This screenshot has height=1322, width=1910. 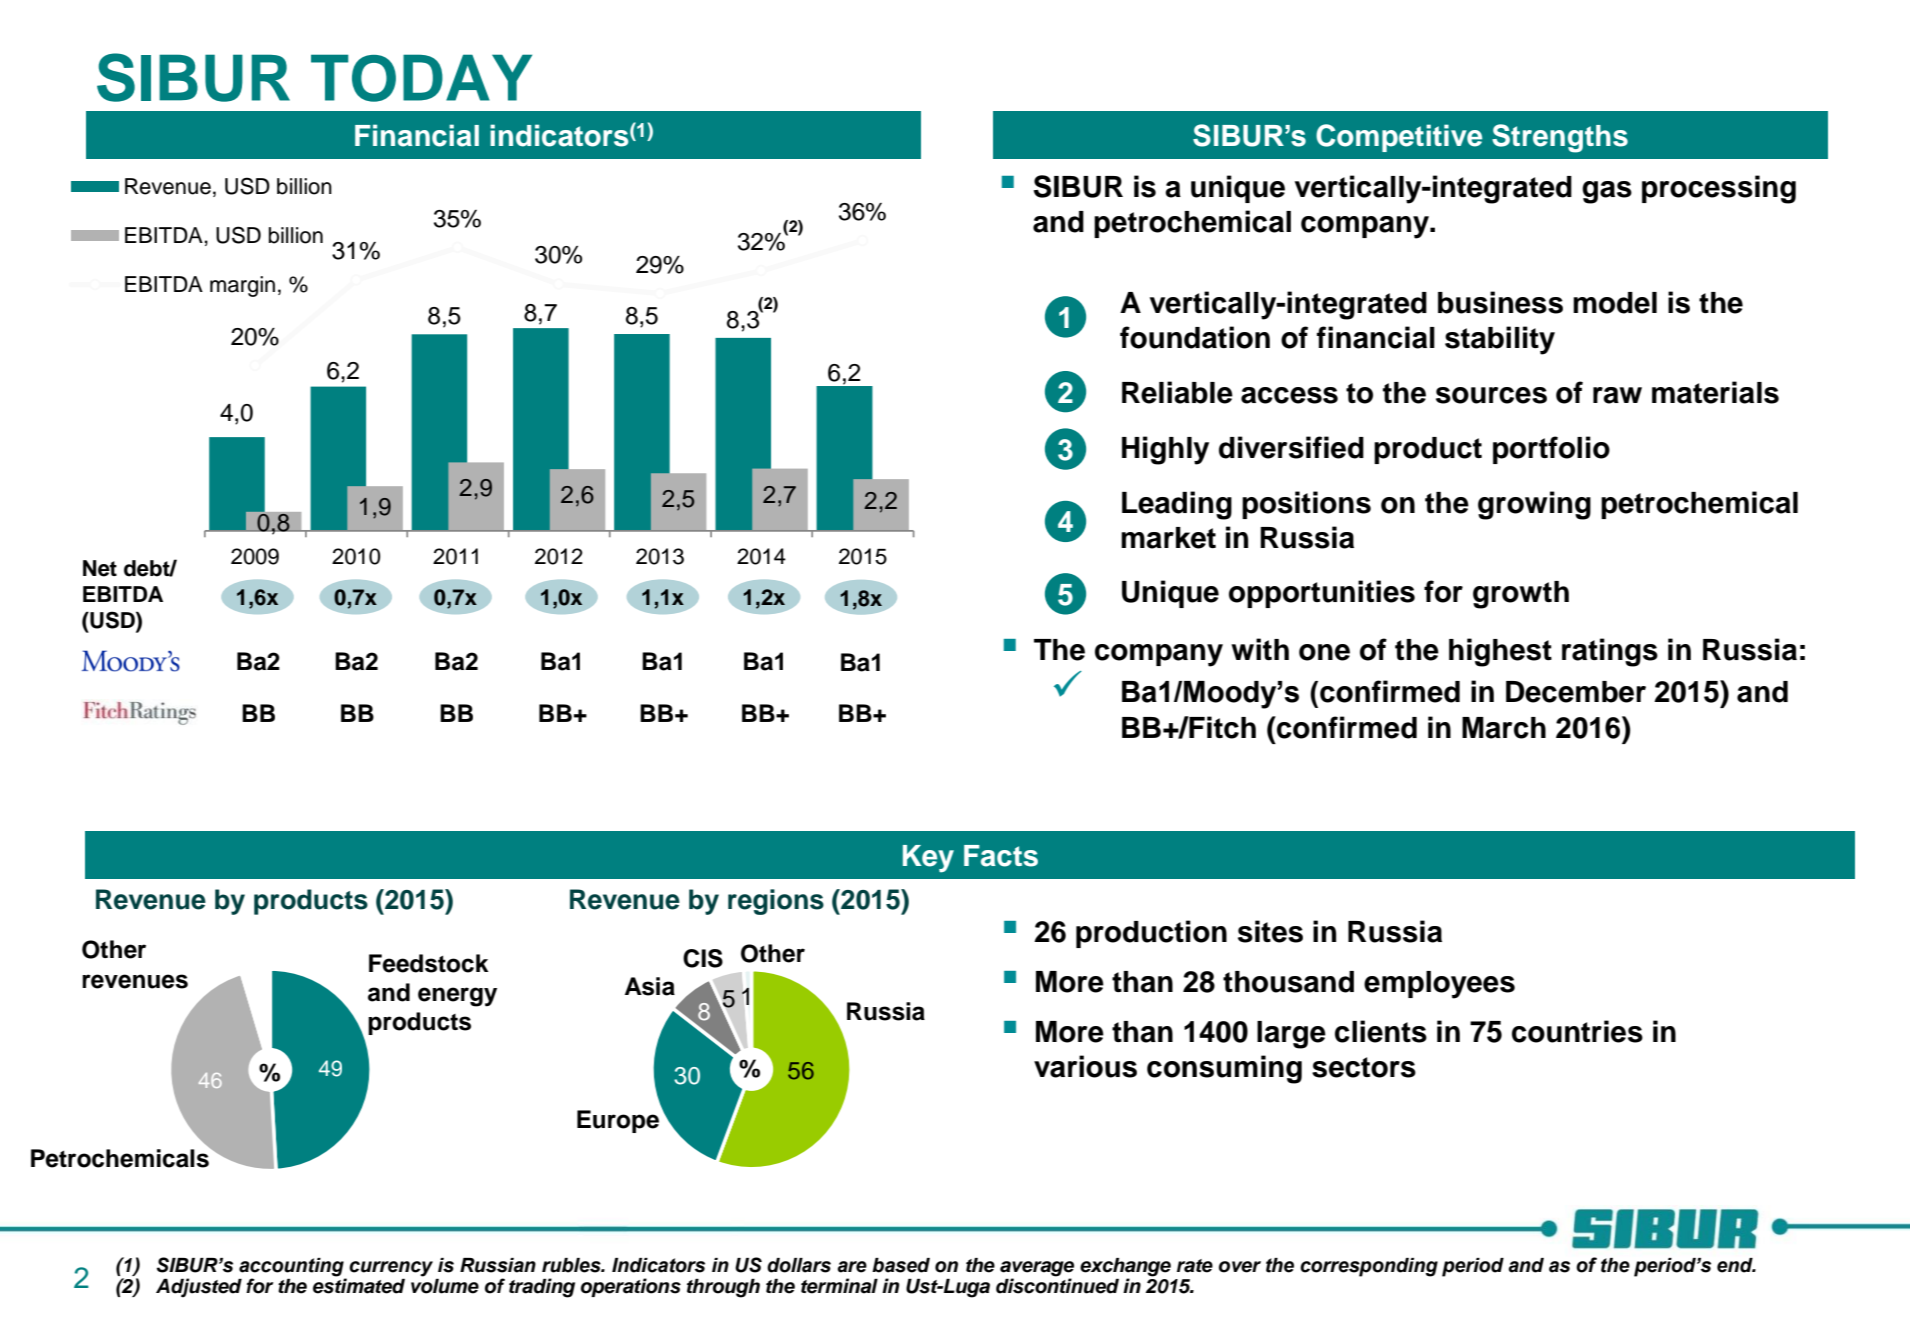 I want to click on based, so click(x=901, y=1265).
